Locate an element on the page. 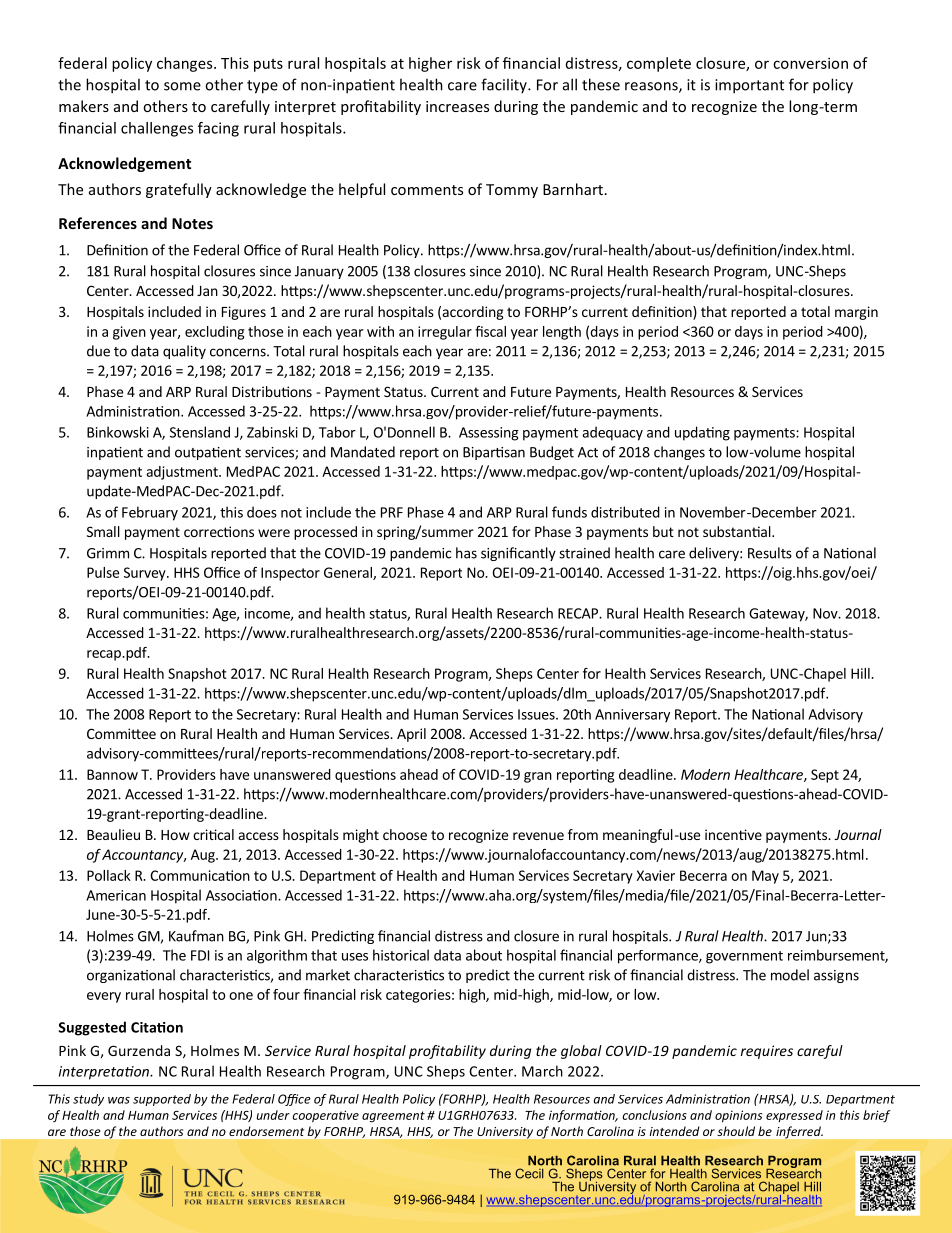 This page has width=952, height=1233. Results is located at coordinates (770, 553).
